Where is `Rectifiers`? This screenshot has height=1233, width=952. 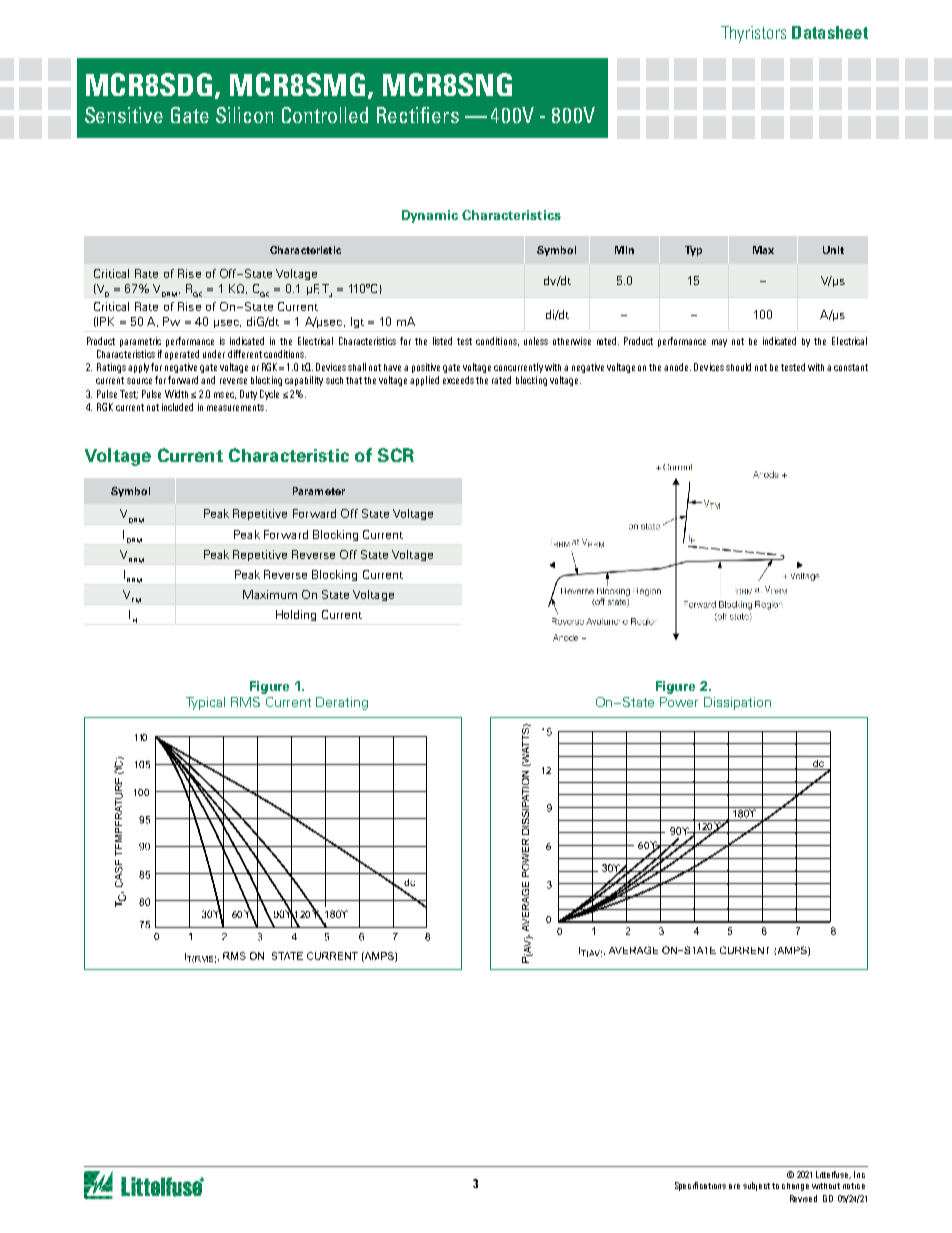 Rectifiers is located at coordinates (418, 115).
